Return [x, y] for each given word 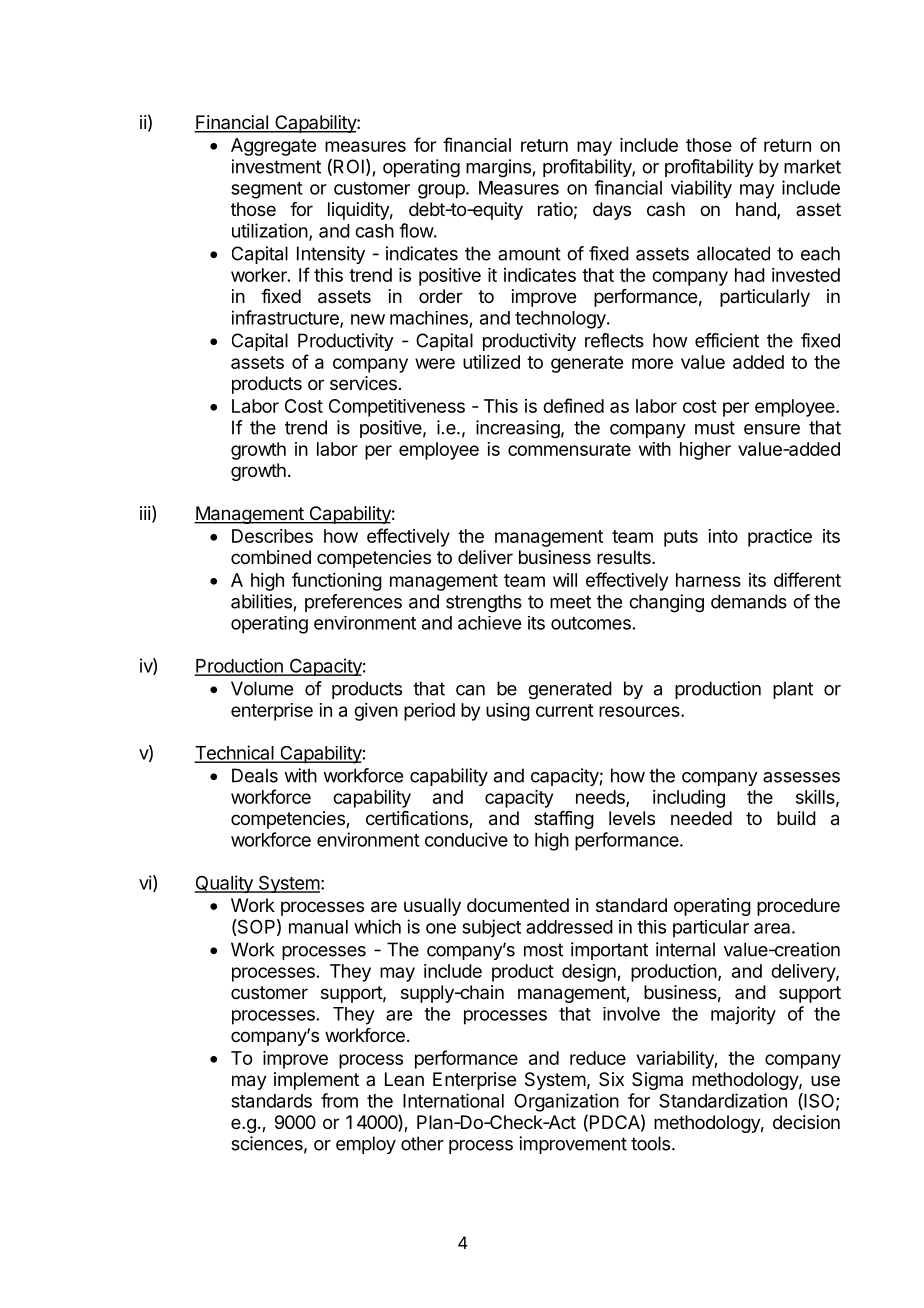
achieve [489, 623]
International [453, 1100]
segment [267, 190]
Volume [262, 688]
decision [806, 1122]
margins [498, 168]
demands [749, 601]
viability [701, 189]
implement [316, 1081]
